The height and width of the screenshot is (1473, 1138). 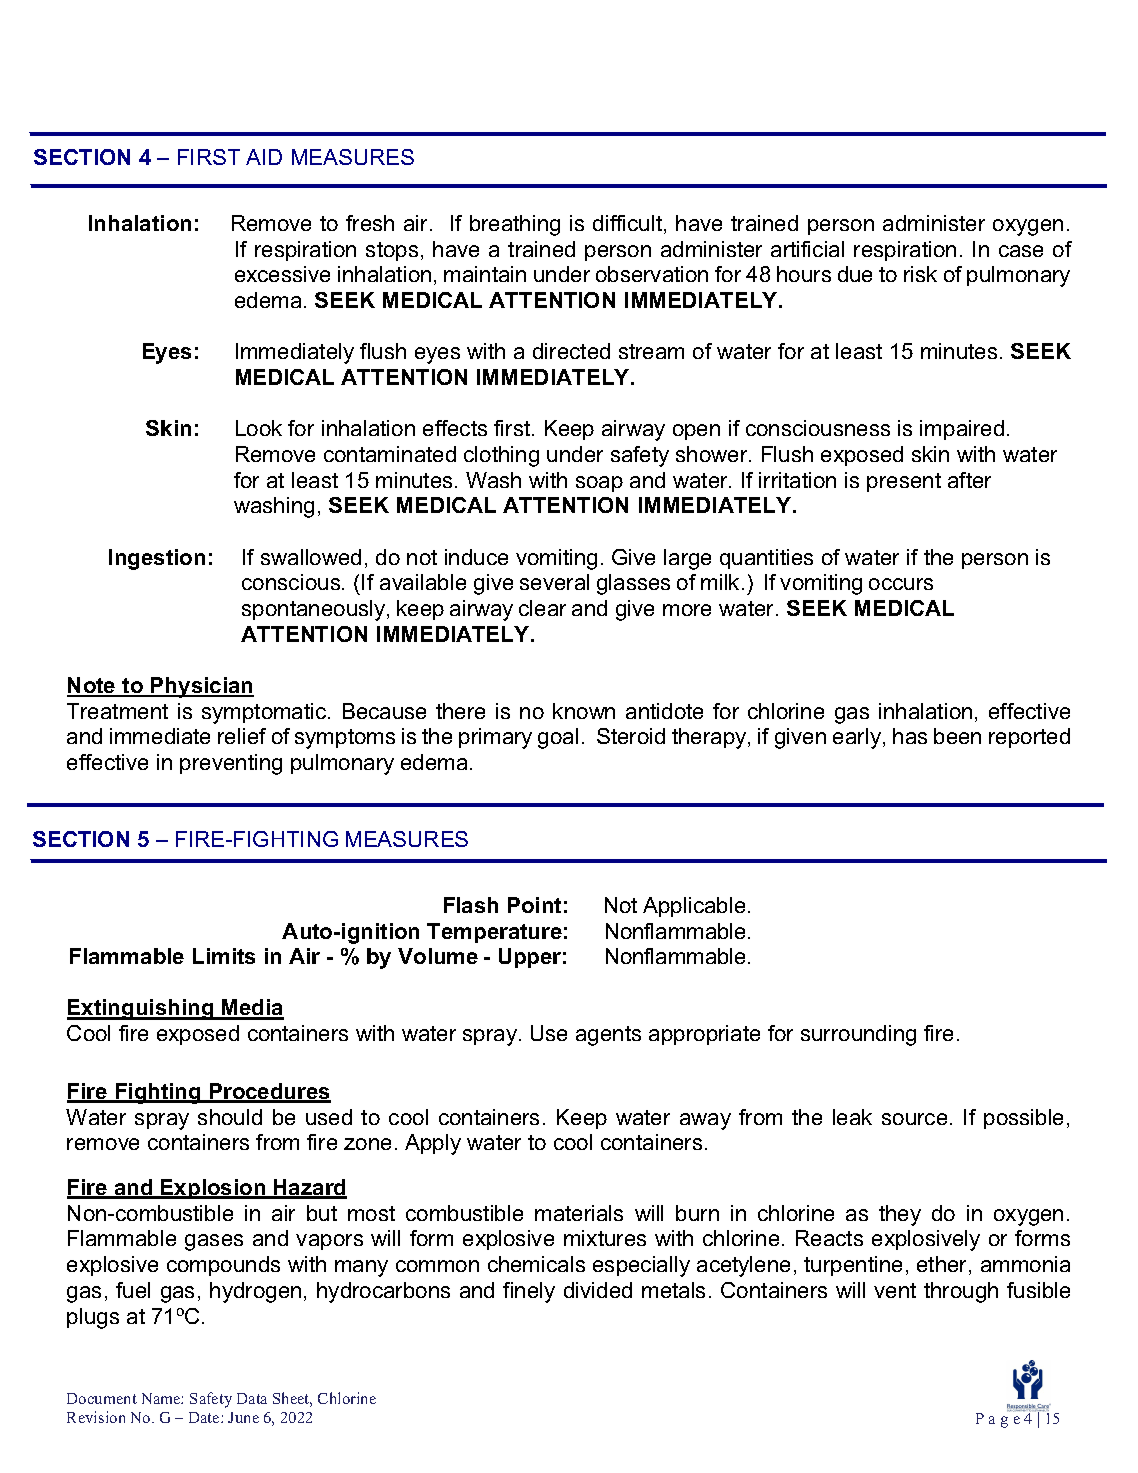 I want to click on Data, so click(x=252, y=1398).
